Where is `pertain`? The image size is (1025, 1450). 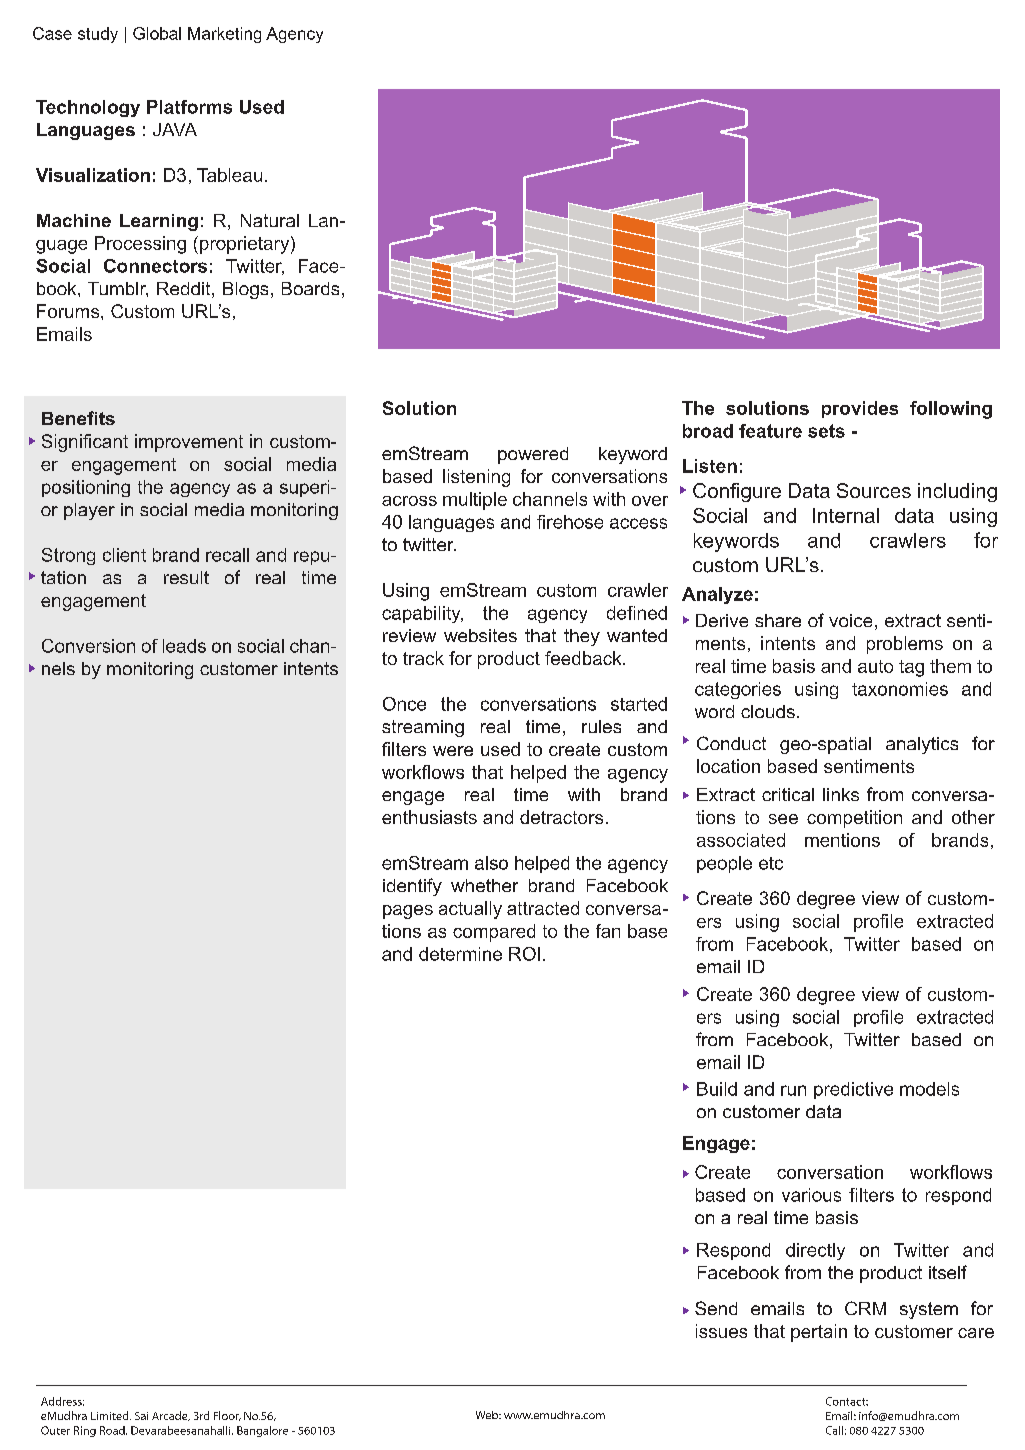
pertain is located at coordinates (819, 1333).
